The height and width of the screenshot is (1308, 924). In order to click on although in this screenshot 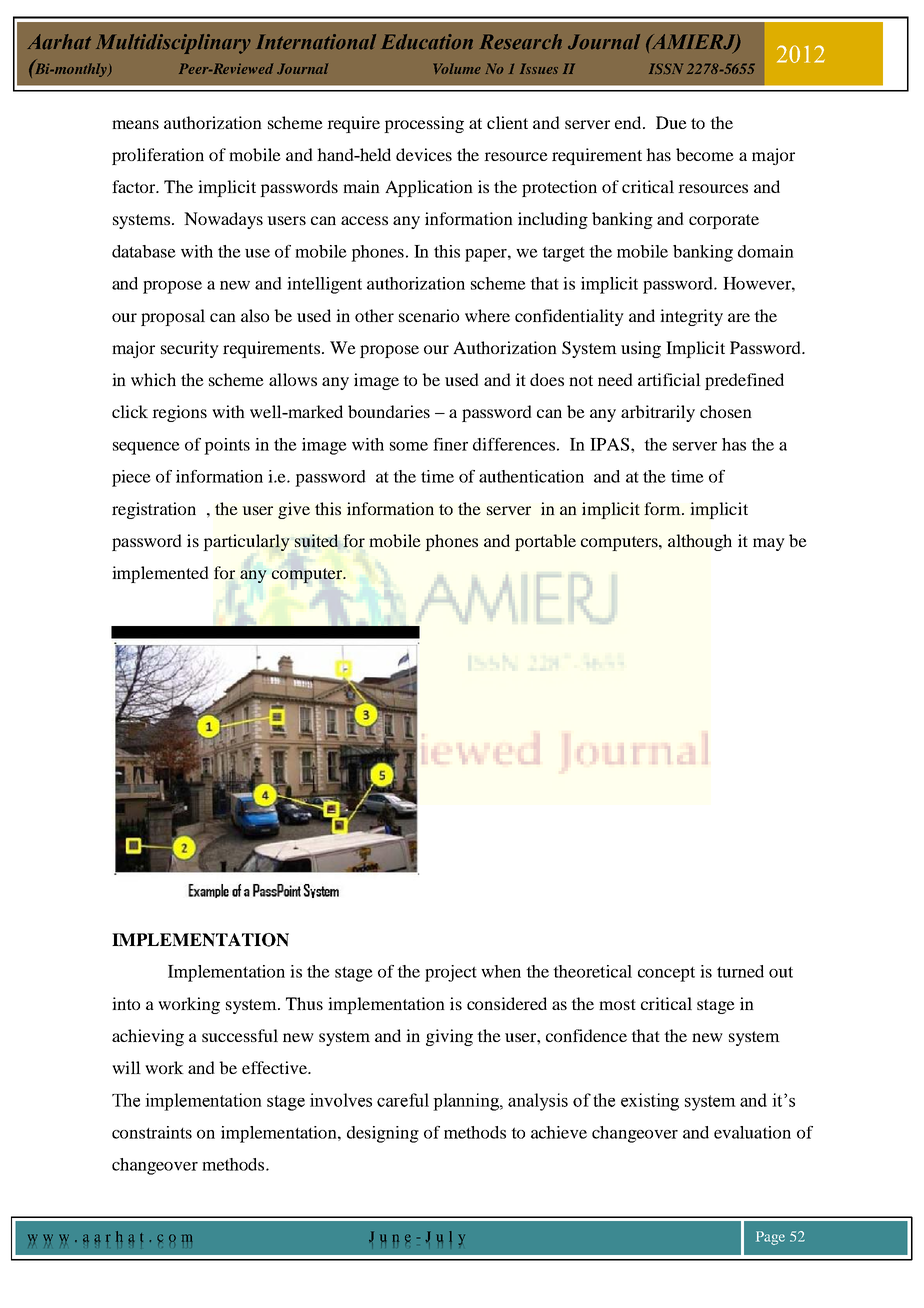, I will do `click(700, 542)`.
